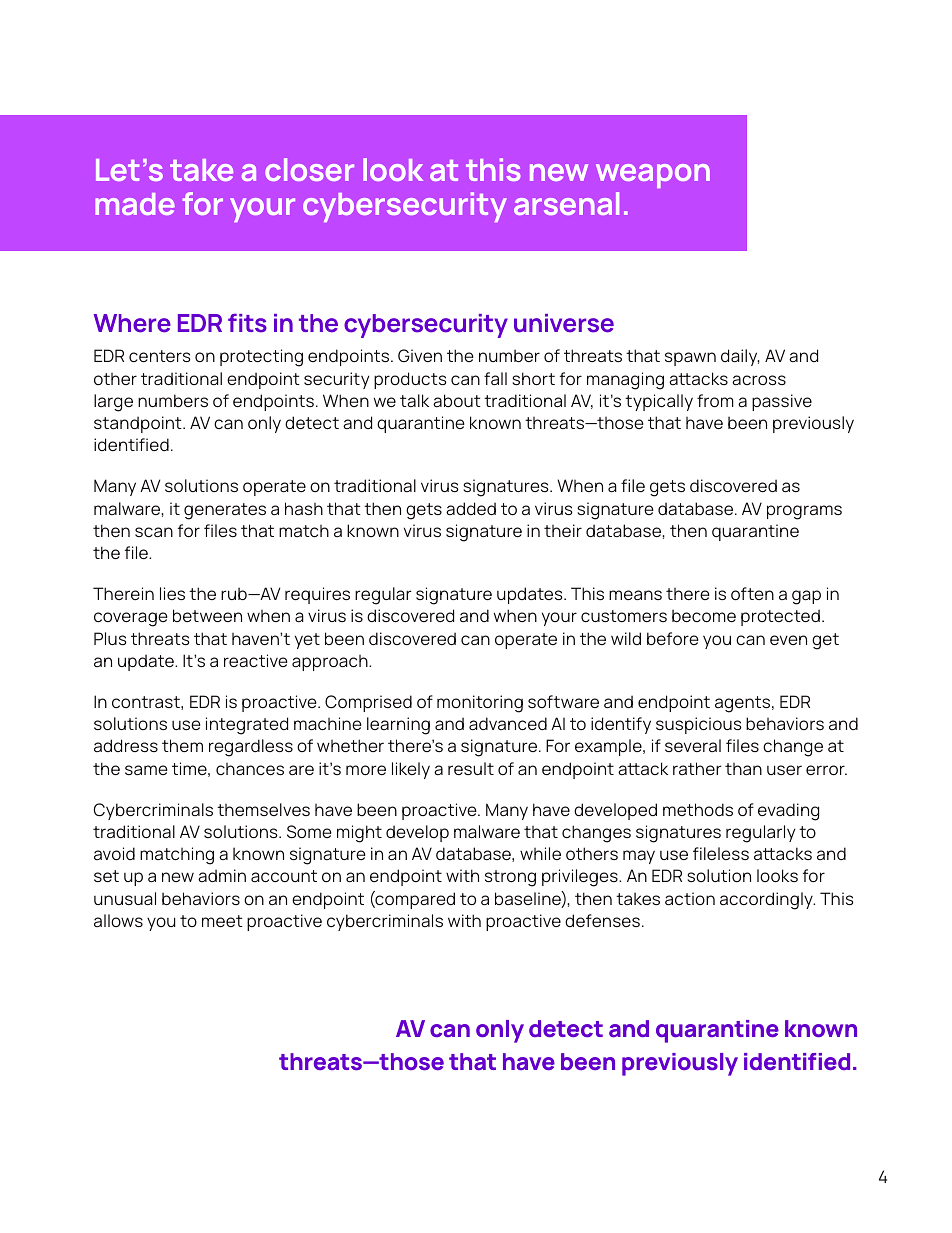  What do you see at coordinates (510, 878) in the document?
I see `strong` at bounding box center [510, 878].
